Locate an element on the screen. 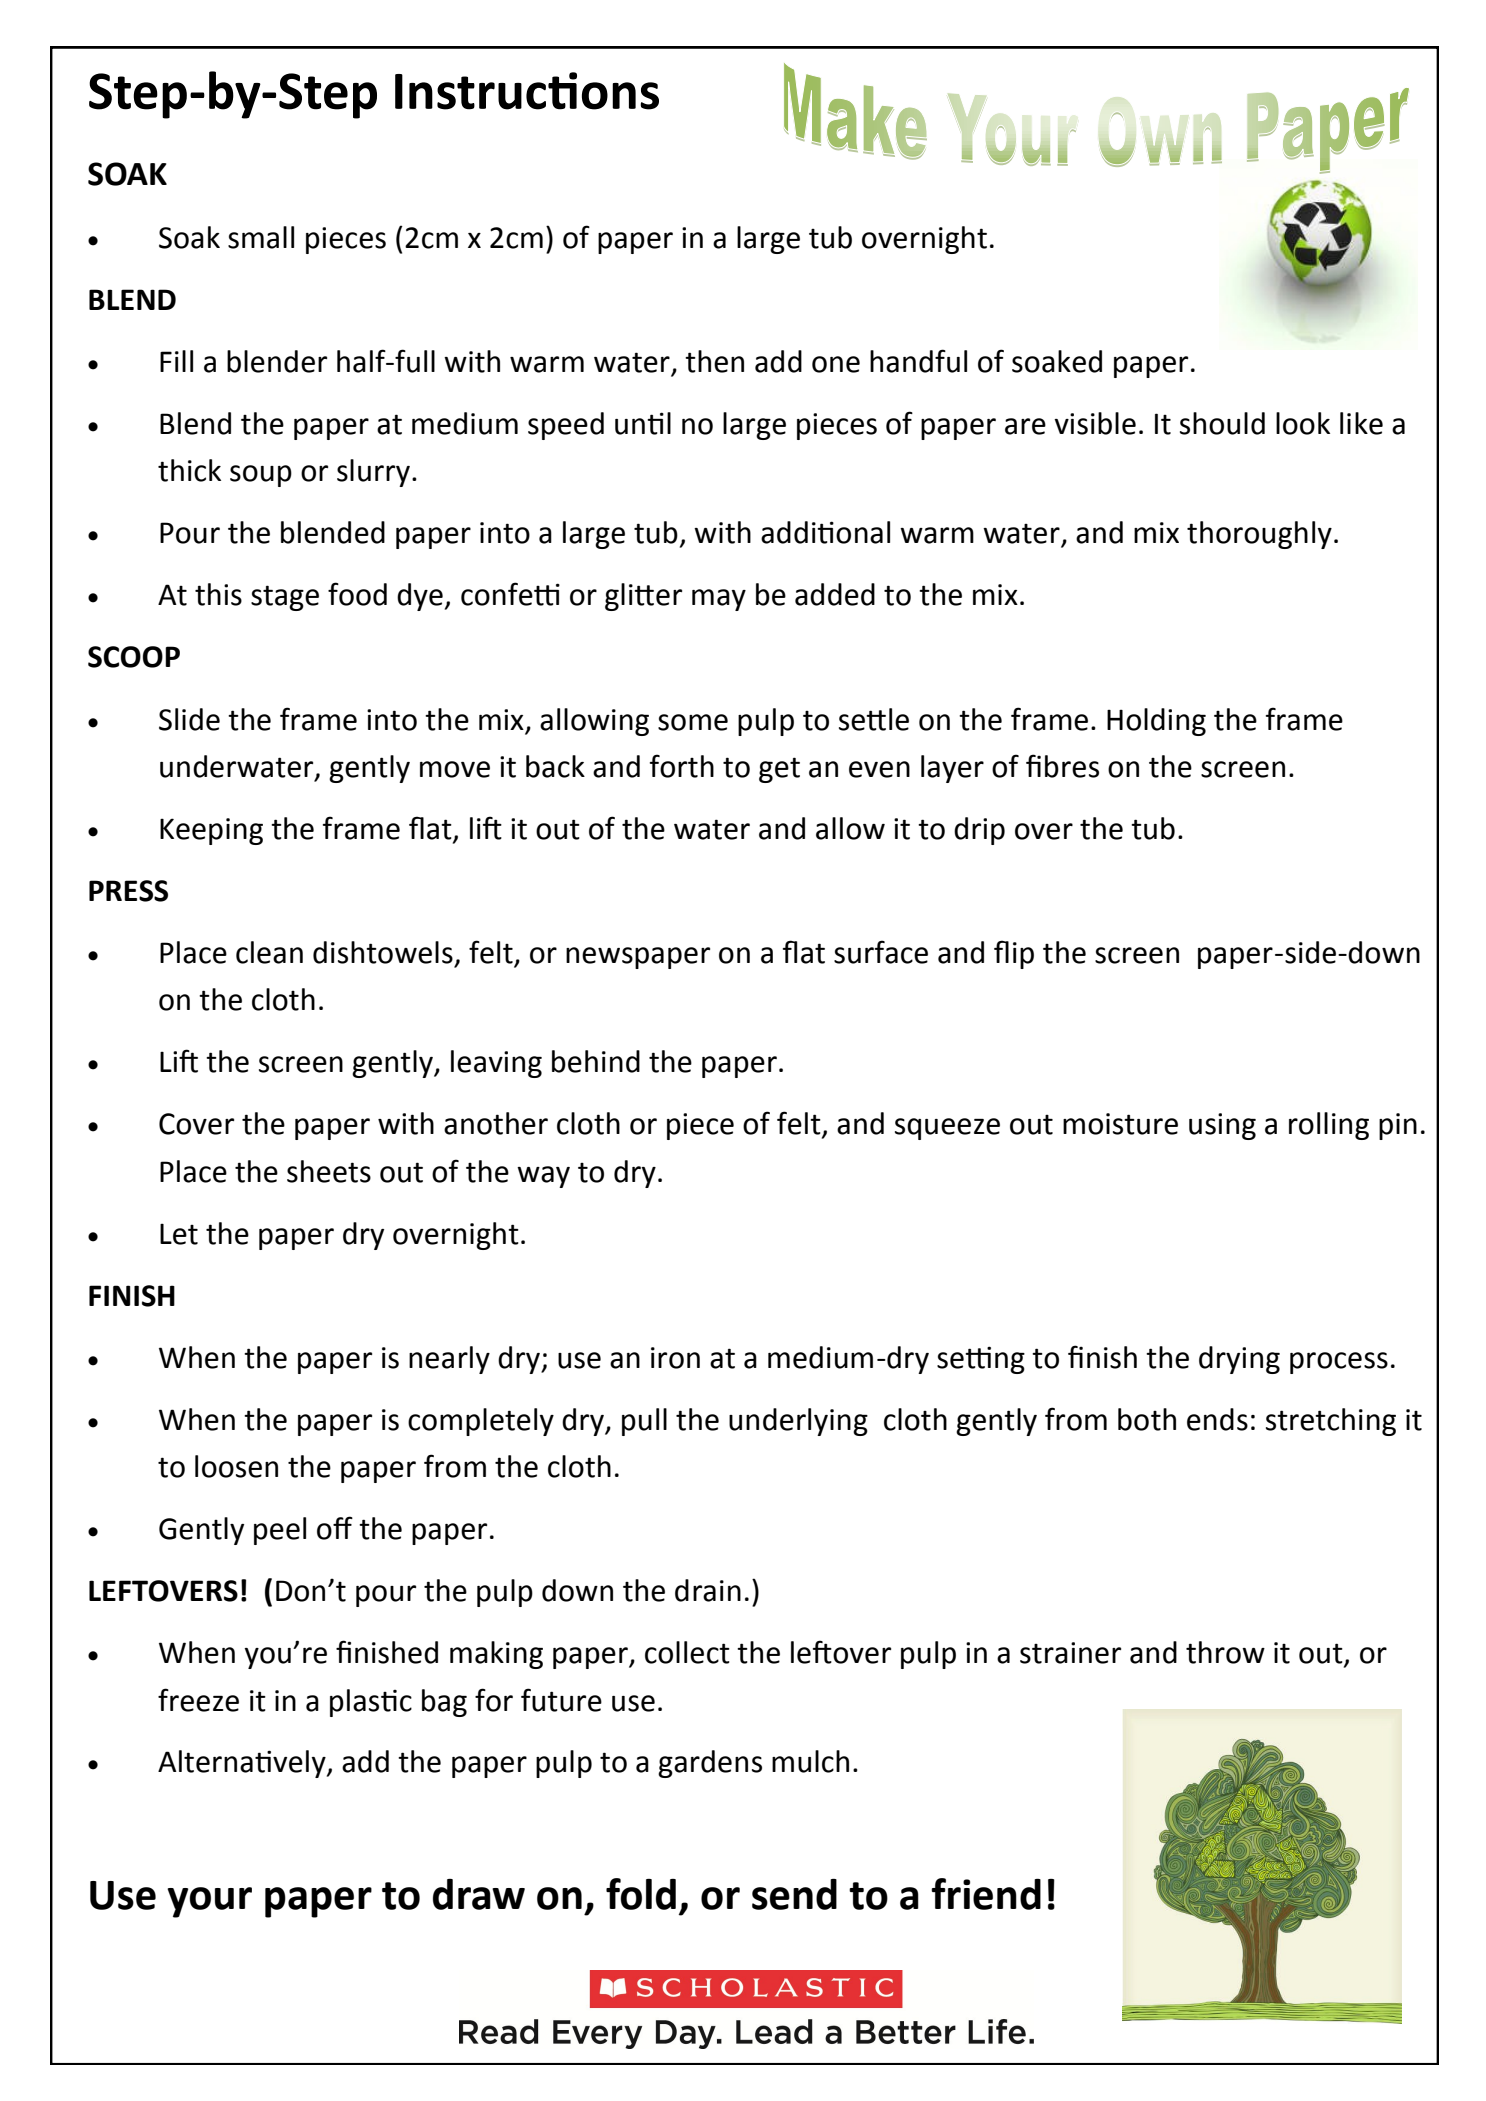  surface is located at coordinates (881, 952).
